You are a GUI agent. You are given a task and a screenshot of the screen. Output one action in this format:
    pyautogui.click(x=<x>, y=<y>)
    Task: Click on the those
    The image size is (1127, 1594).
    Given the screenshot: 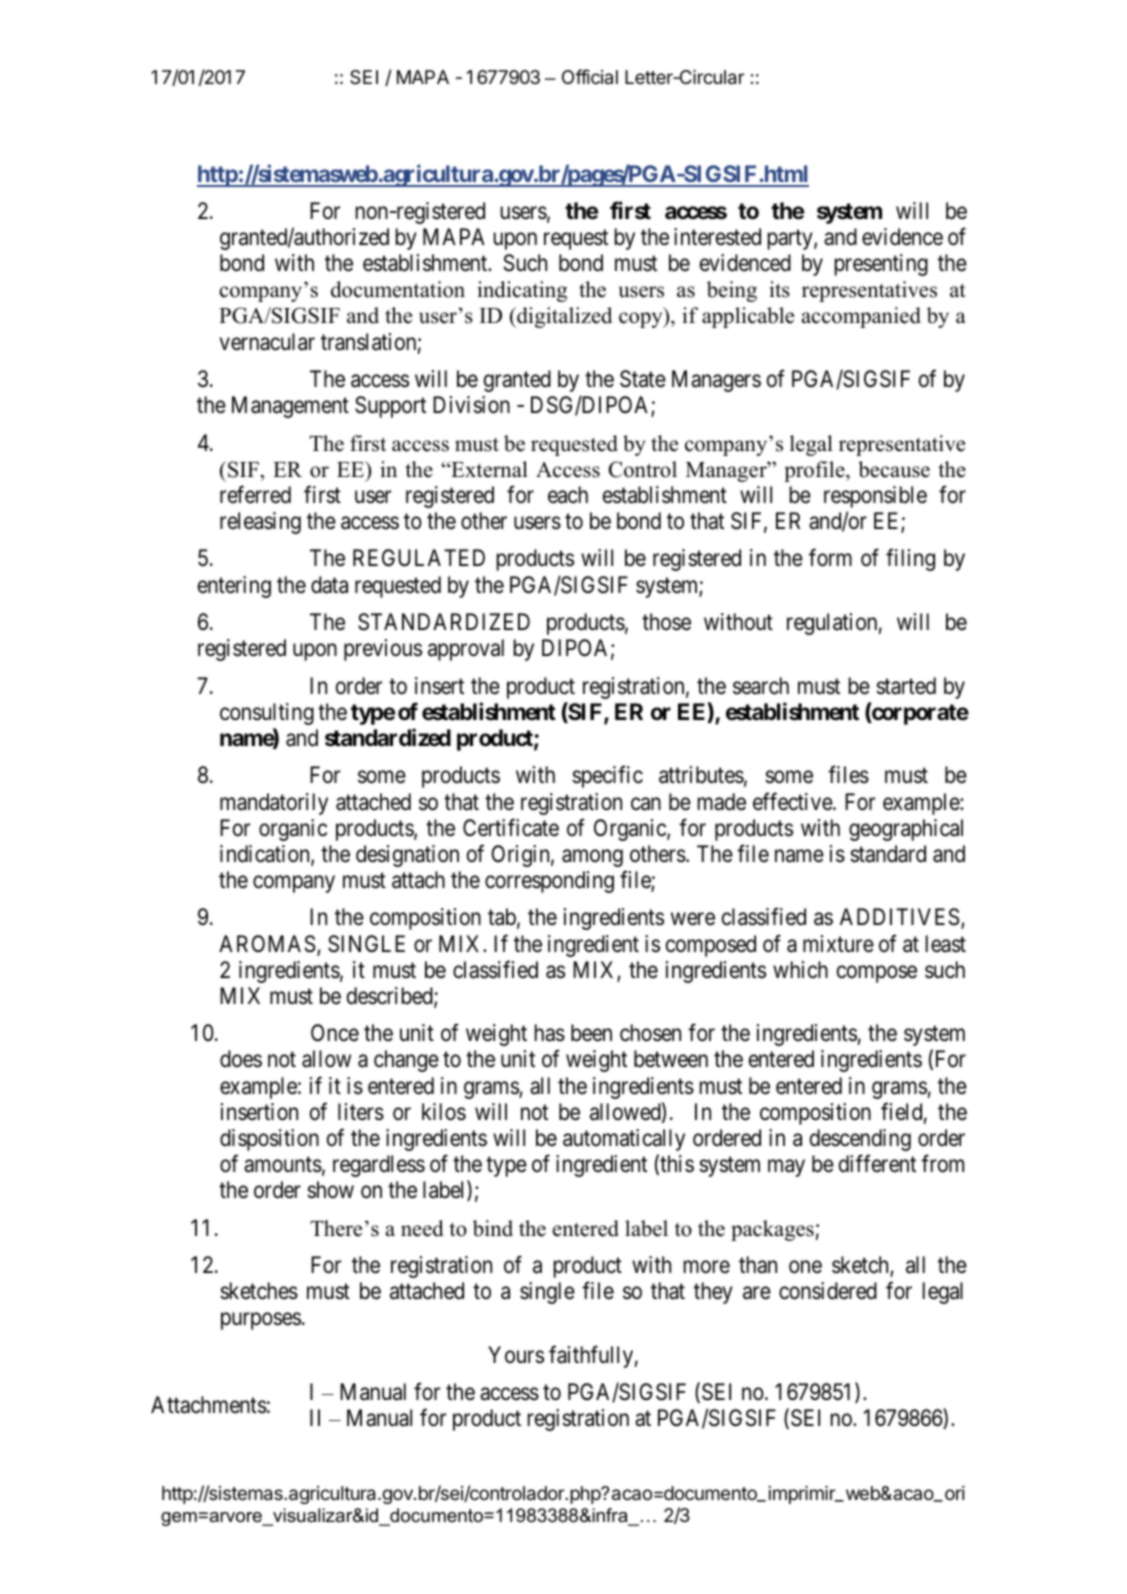 What is the action you would take?
    pyautogui.click(x=666, y=622)
